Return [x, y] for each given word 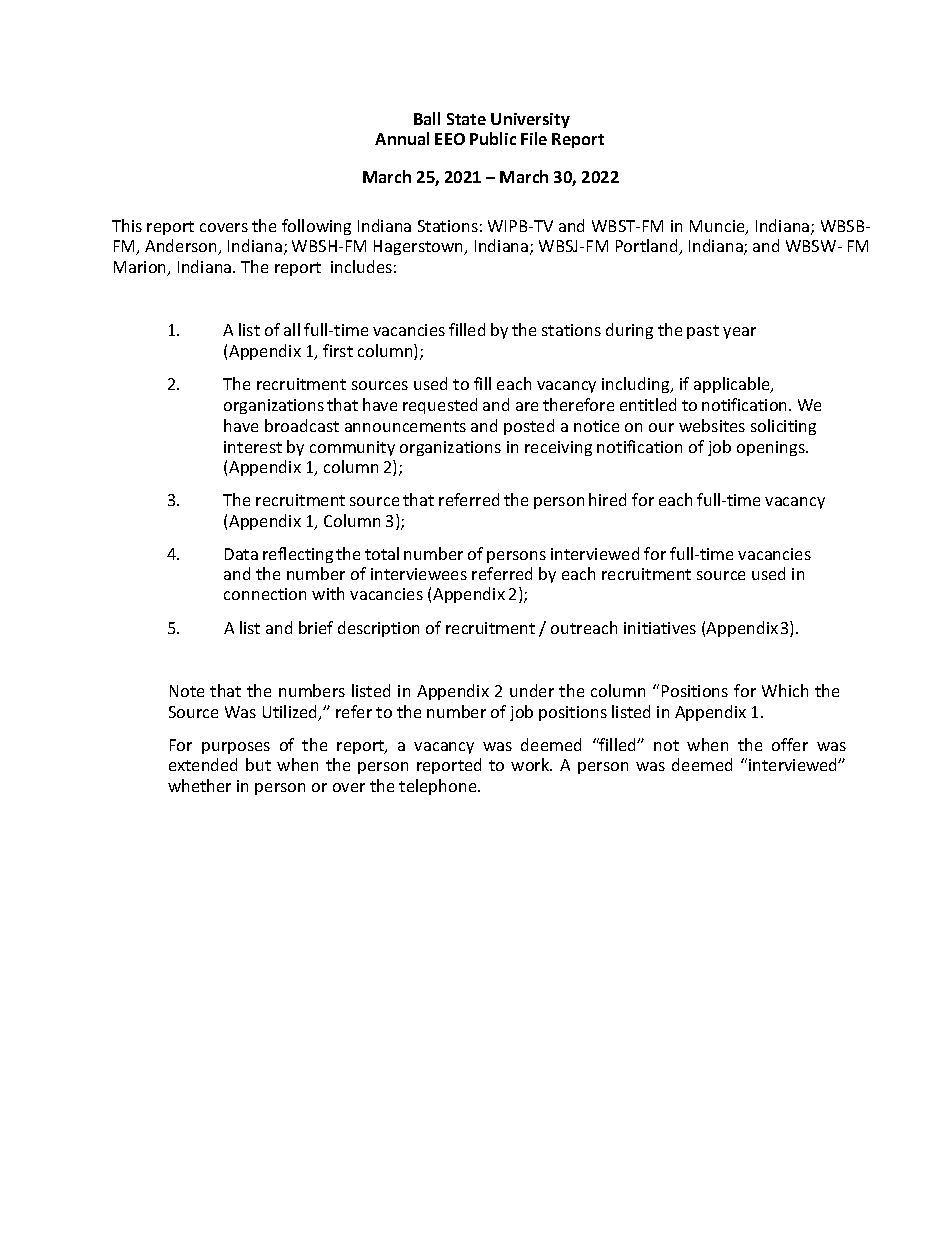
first [338, 350]
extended [203, 764]
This [127, 225]
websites [712, 425]
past [703, 332]
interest [253, 447]
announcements [405, 426]
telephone [439, 787]
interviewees [419, 574]
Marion [141, 268]
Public [493, 138]
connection [265, 594]
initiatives [660, 628]
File [534, 138]
